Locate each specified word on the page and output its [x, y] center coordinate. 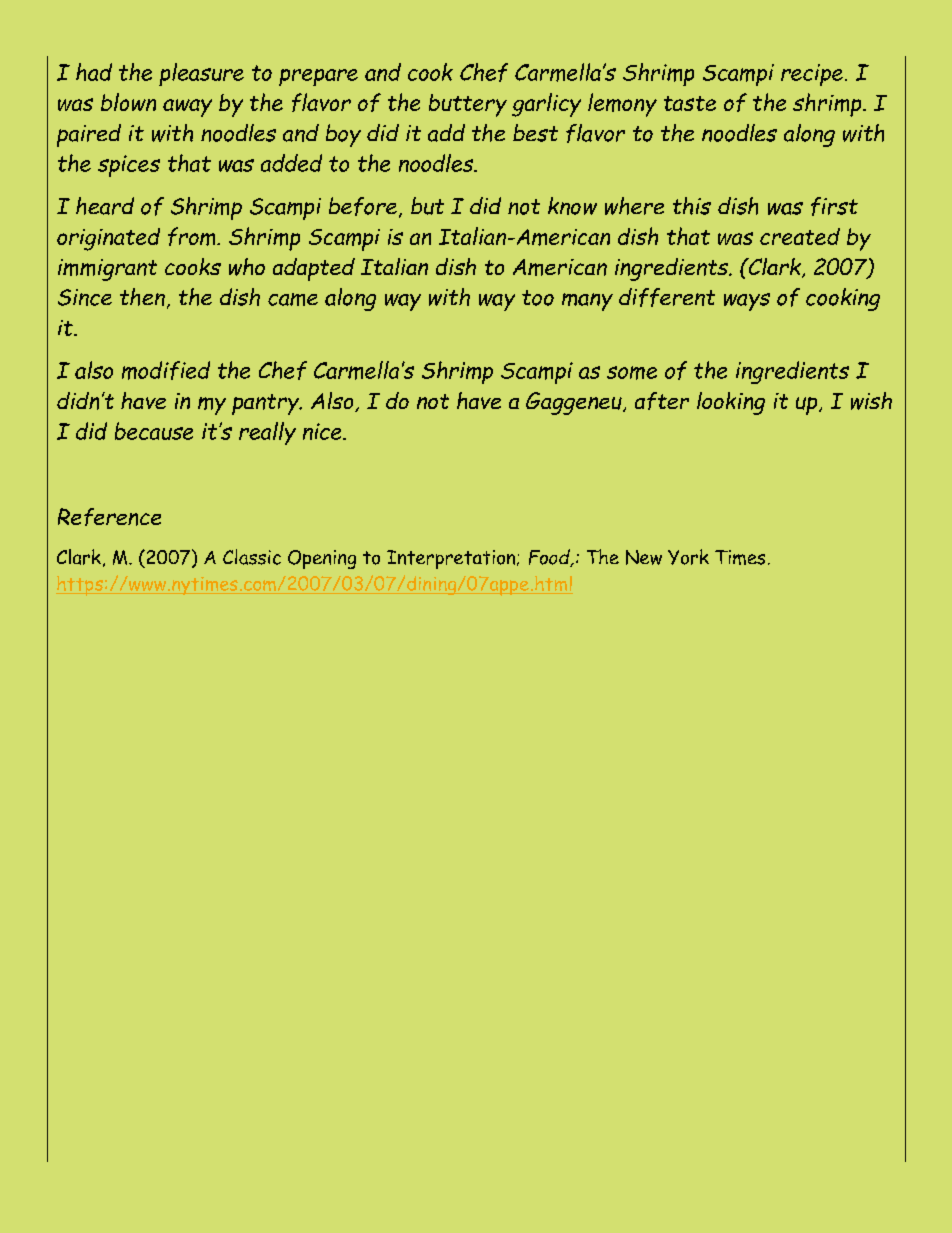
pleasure [201, 74]
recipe [812, 75]
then [142, 297]
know [572, 206]
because [154, 431]
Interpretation [452, 559]
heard [105, 206]
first [834, 206]
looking [731, 403]
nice [323, 431]
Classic [252, 557]
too [538, 298]
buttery [468, 105]
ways [747, 302]
